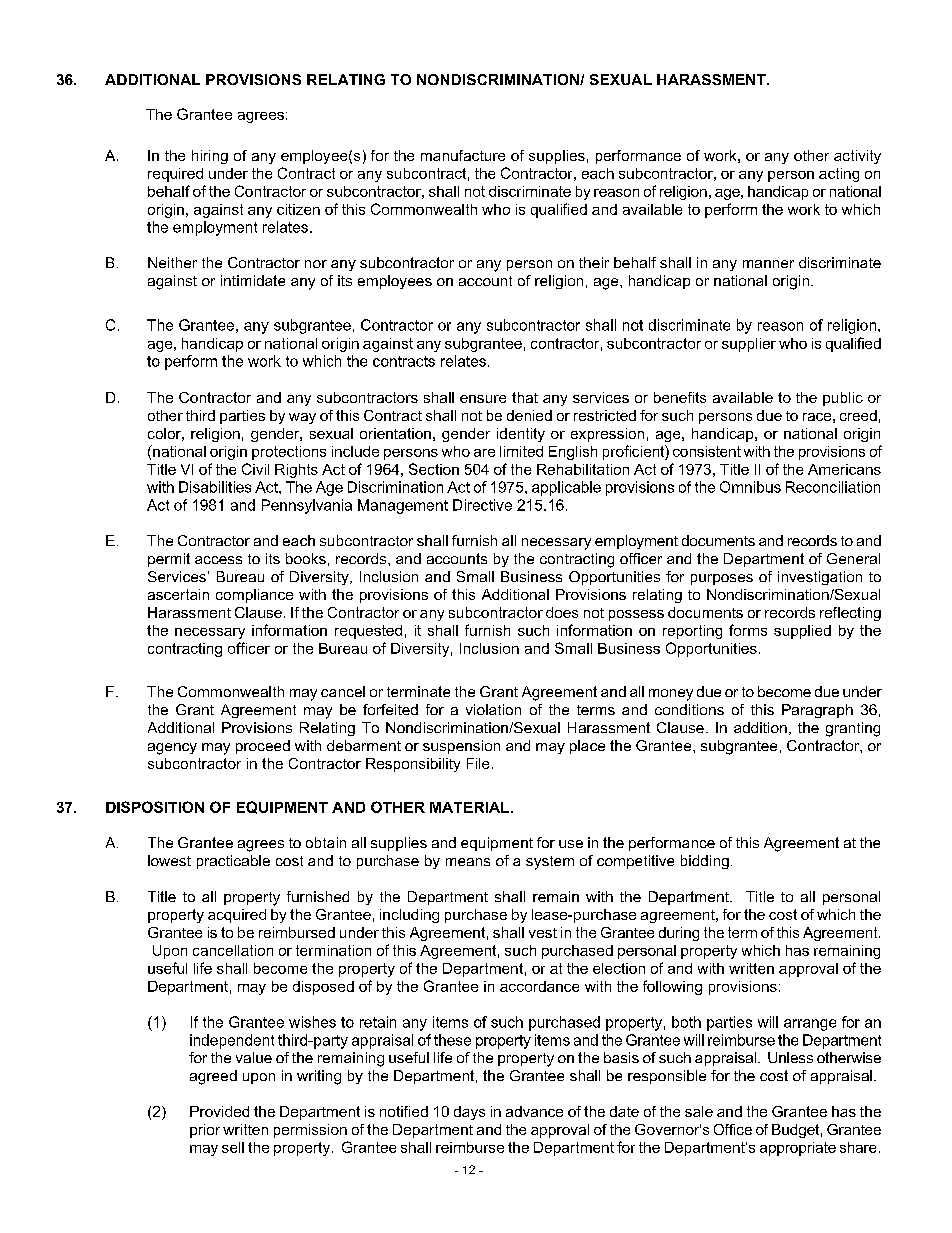 Image resolution: width=952 pixels, height=1233 pixels. What do you see at coordinates (562, 612) in the screenshot?
I see `does` at bounding box center [562, 612].
